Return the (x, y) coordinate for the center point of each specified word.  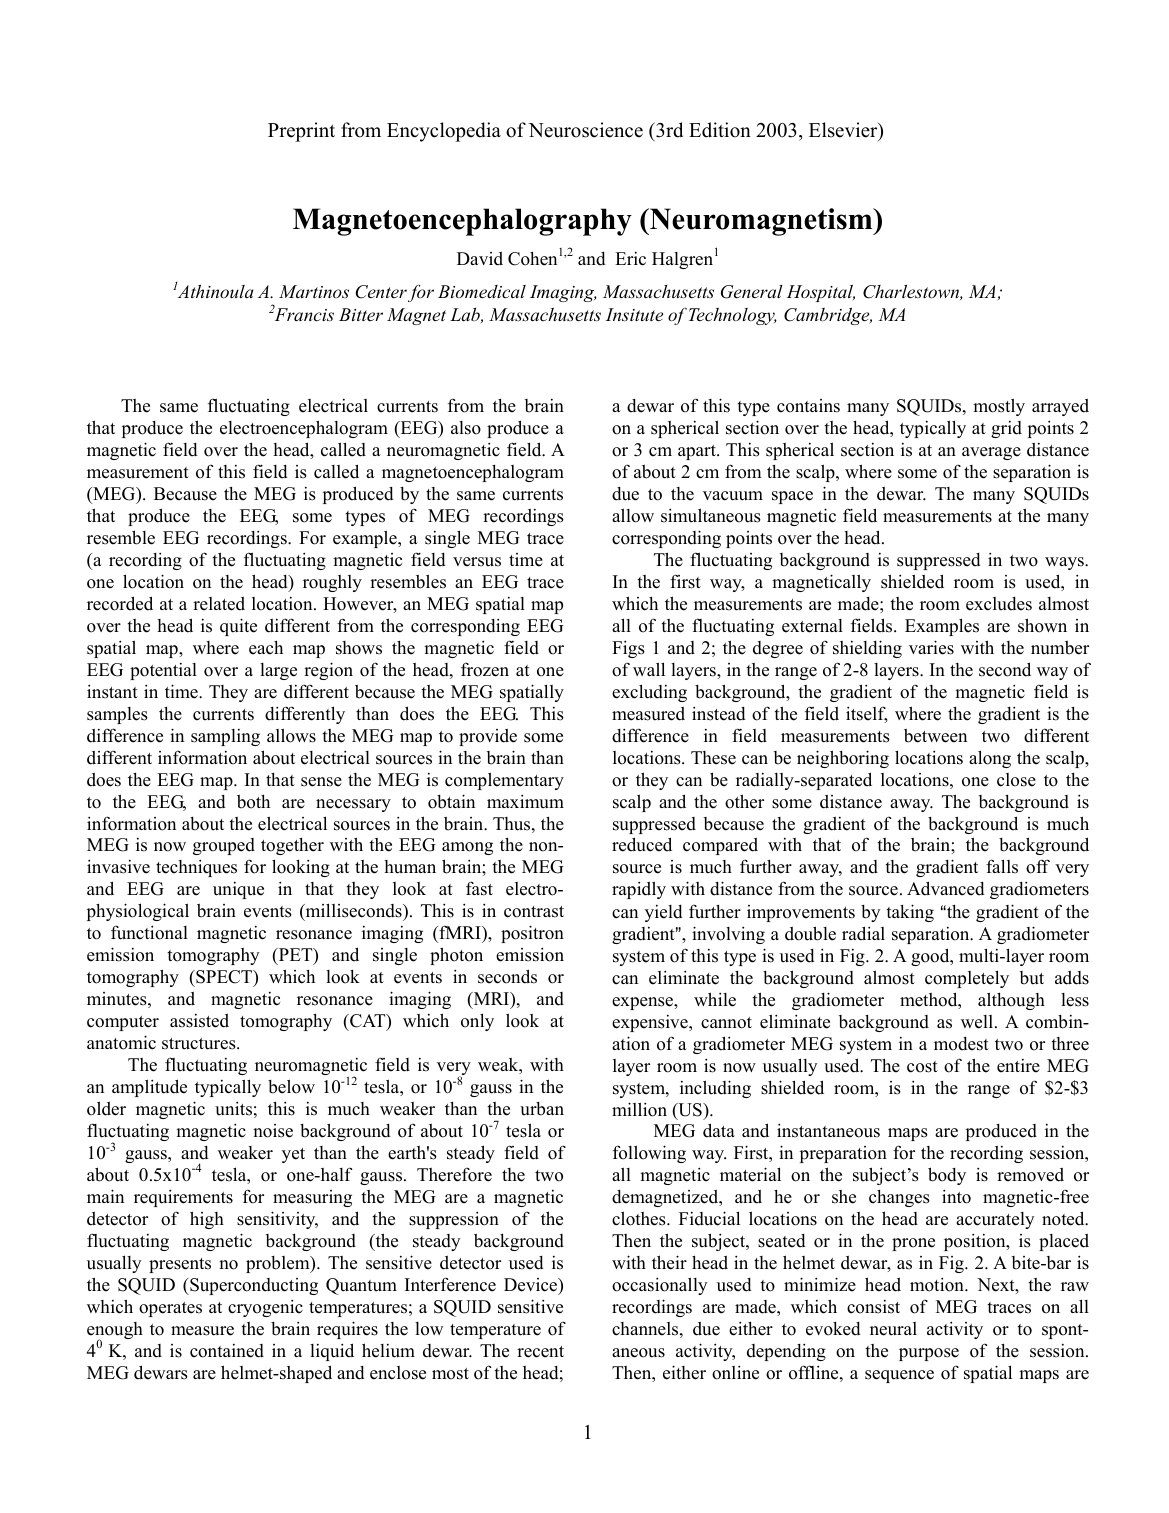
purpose (929, 1354)
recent (540, 1352)
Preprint (301, 132)
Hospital (821, 293)
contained (227, 1351)
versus (477, 562)
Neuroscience (585, 130)
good (931, 957)
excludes (999, 604)
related (219, 604)
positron (532, 934)
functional (149, 932)
